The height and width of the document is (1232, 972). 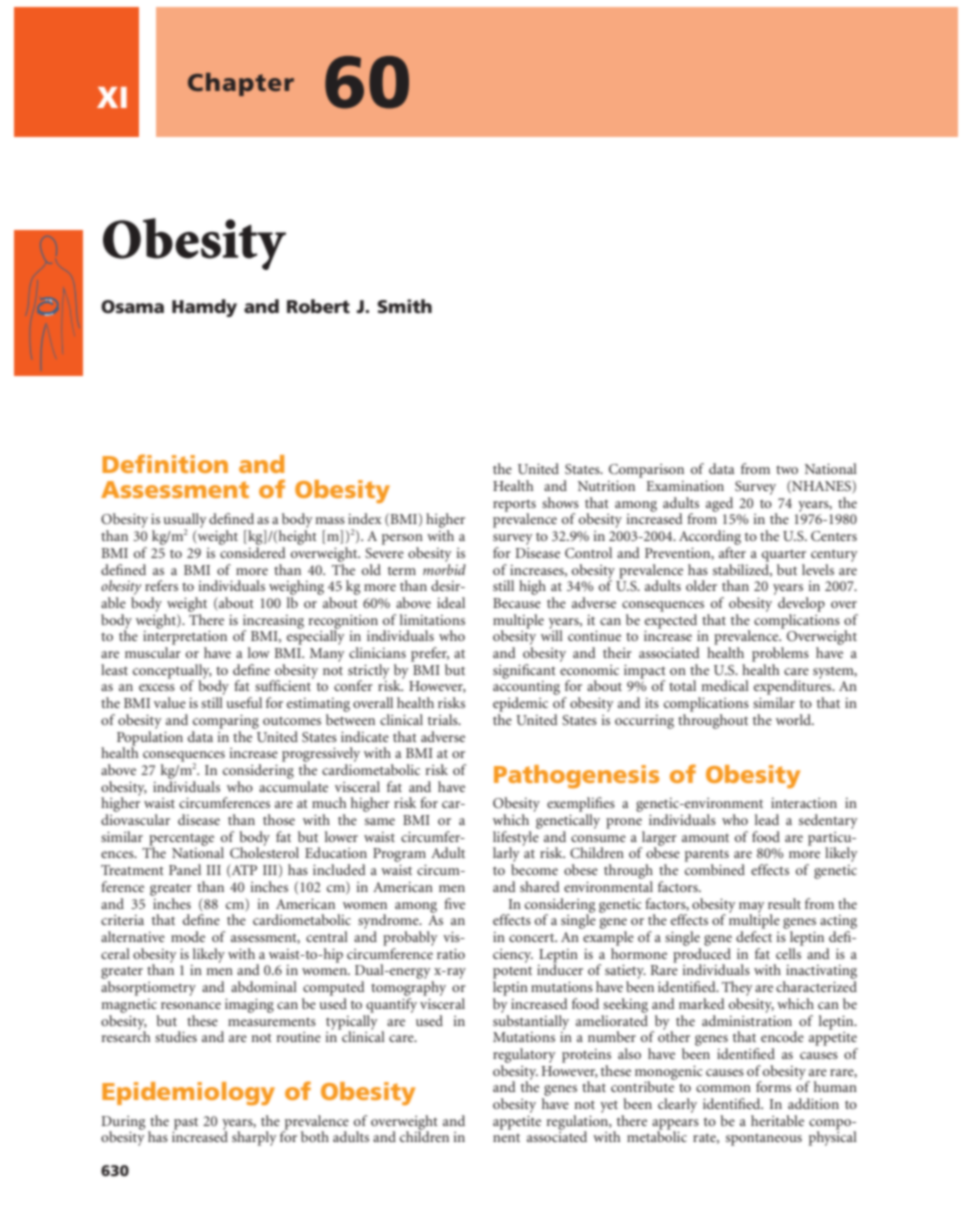 I want to click on Examination, so click(x=685, y=485).
